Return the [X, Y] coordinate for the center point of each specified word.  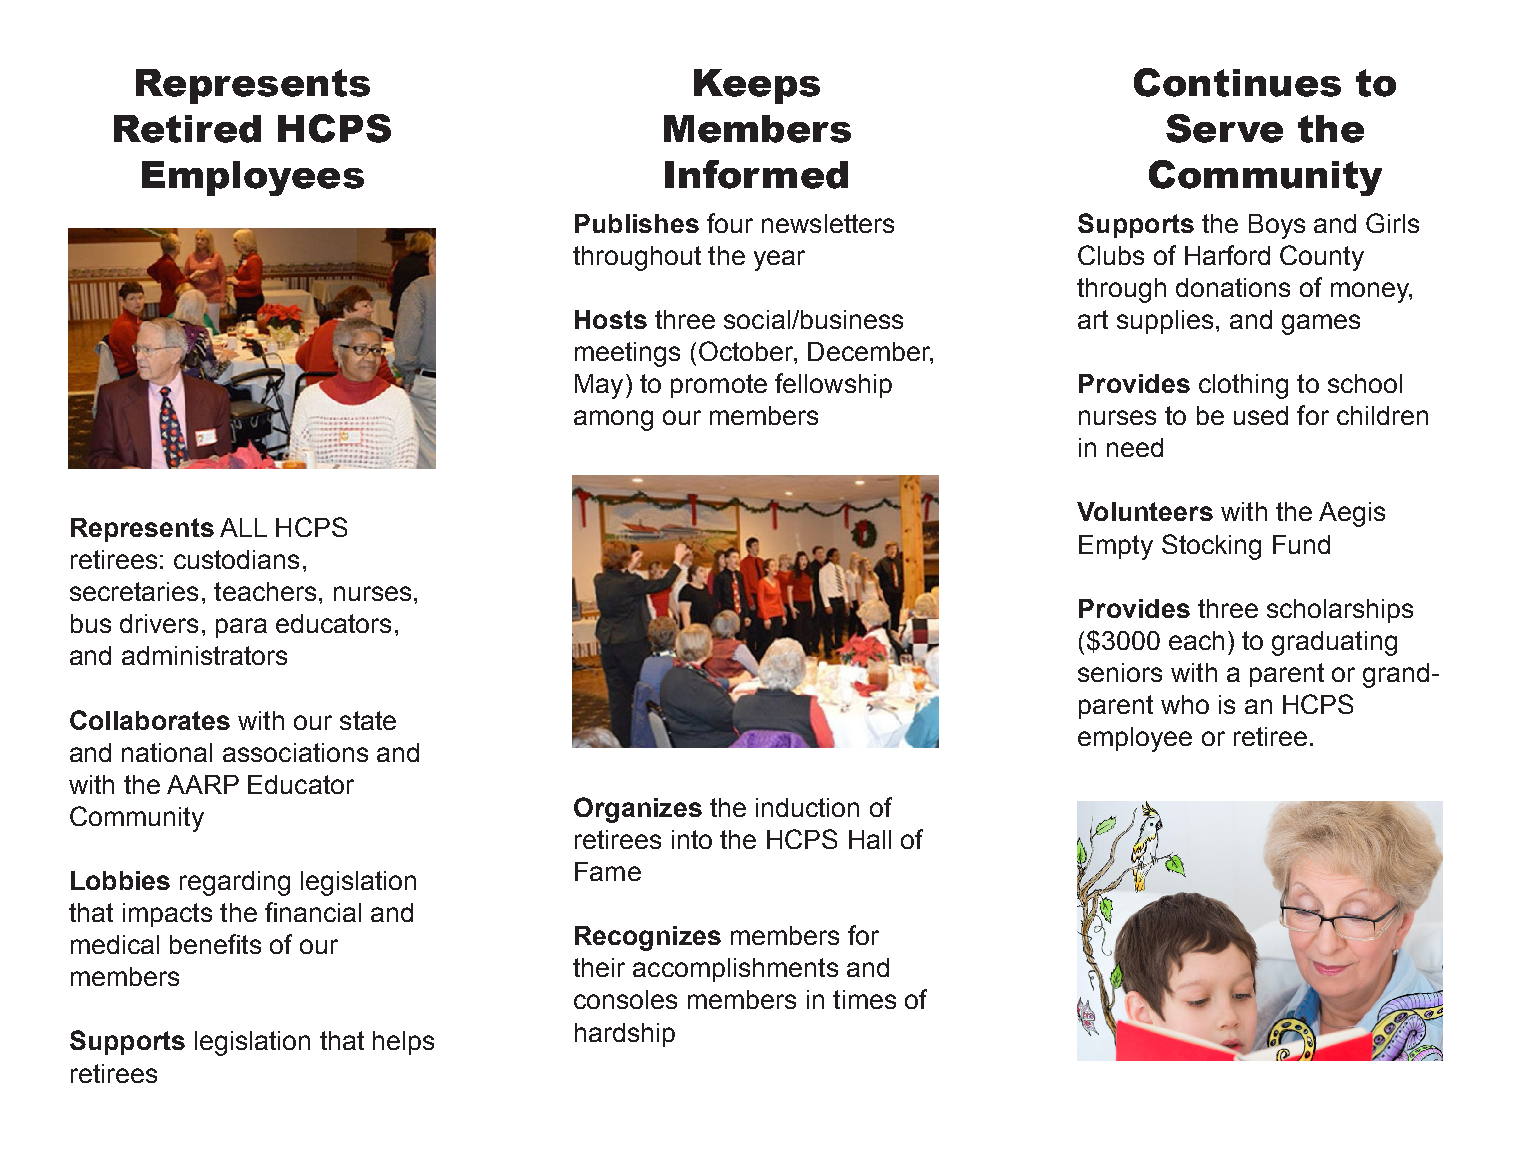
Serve [1224, 128]
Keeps [757, 86]
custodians [236, 559]
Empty [1116, 547]
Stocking [1211, 547]
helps [403, 1043]
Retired [187, 129]
